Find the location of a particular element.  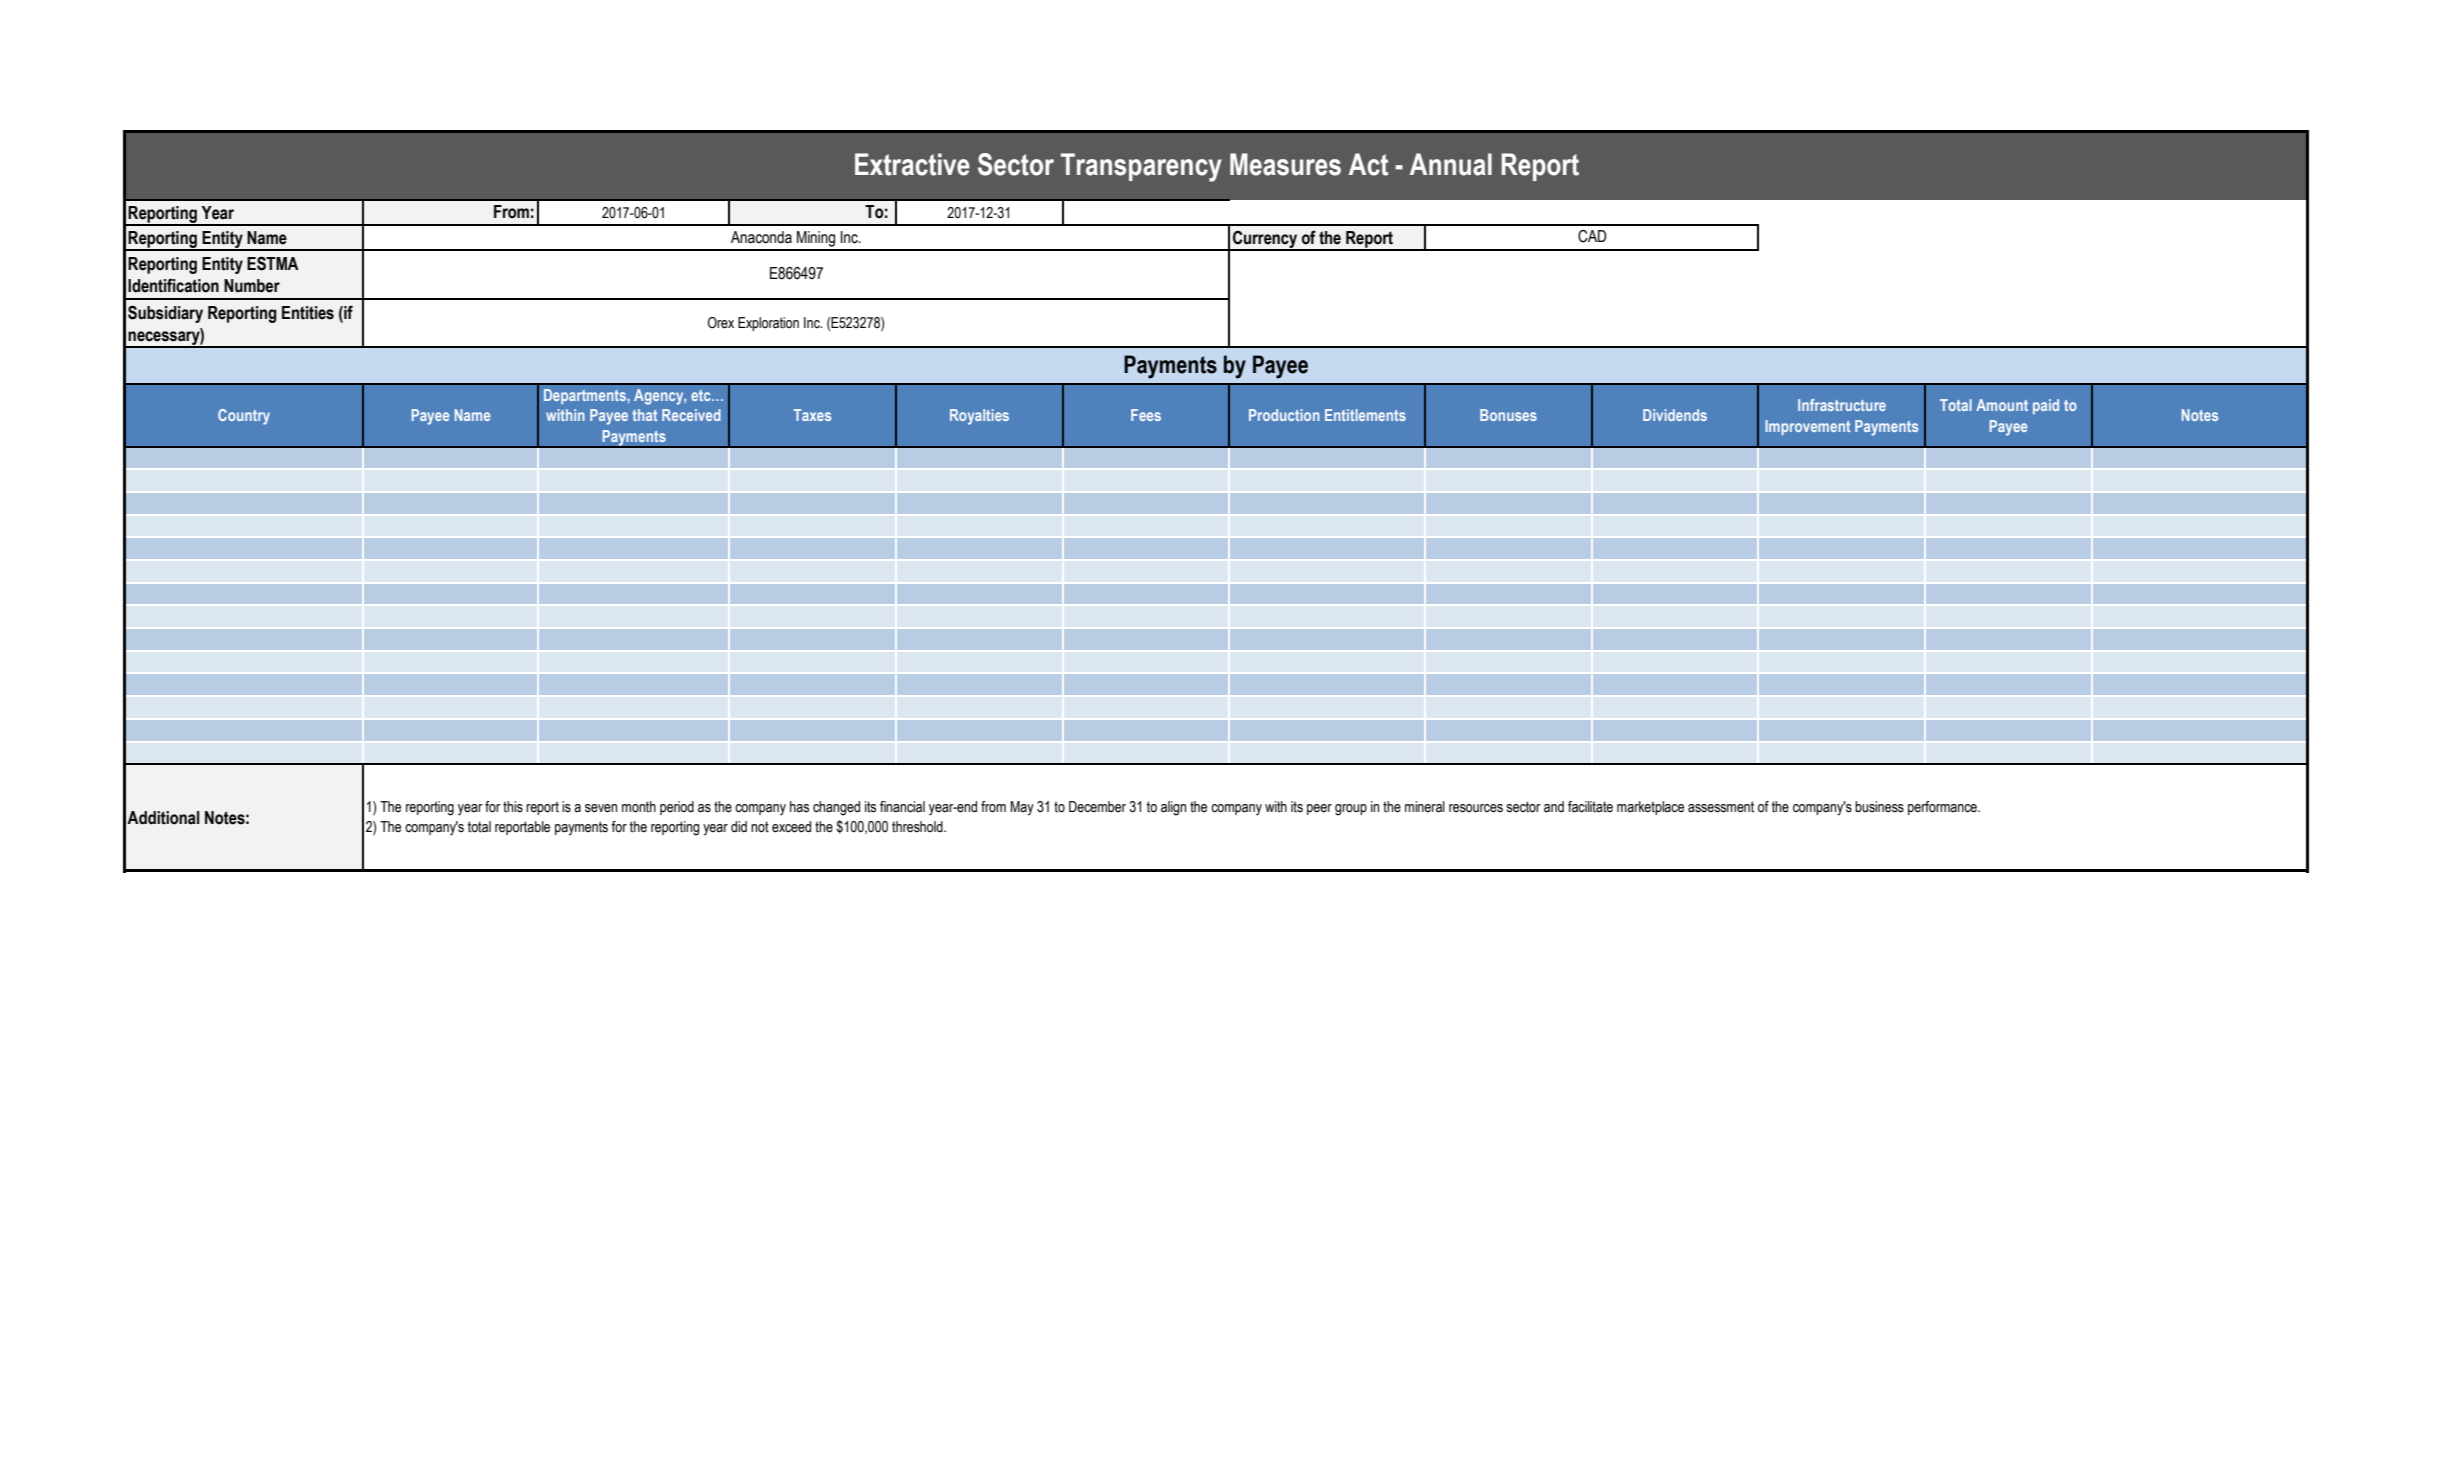

business is located at coordinates (1879, 807).
